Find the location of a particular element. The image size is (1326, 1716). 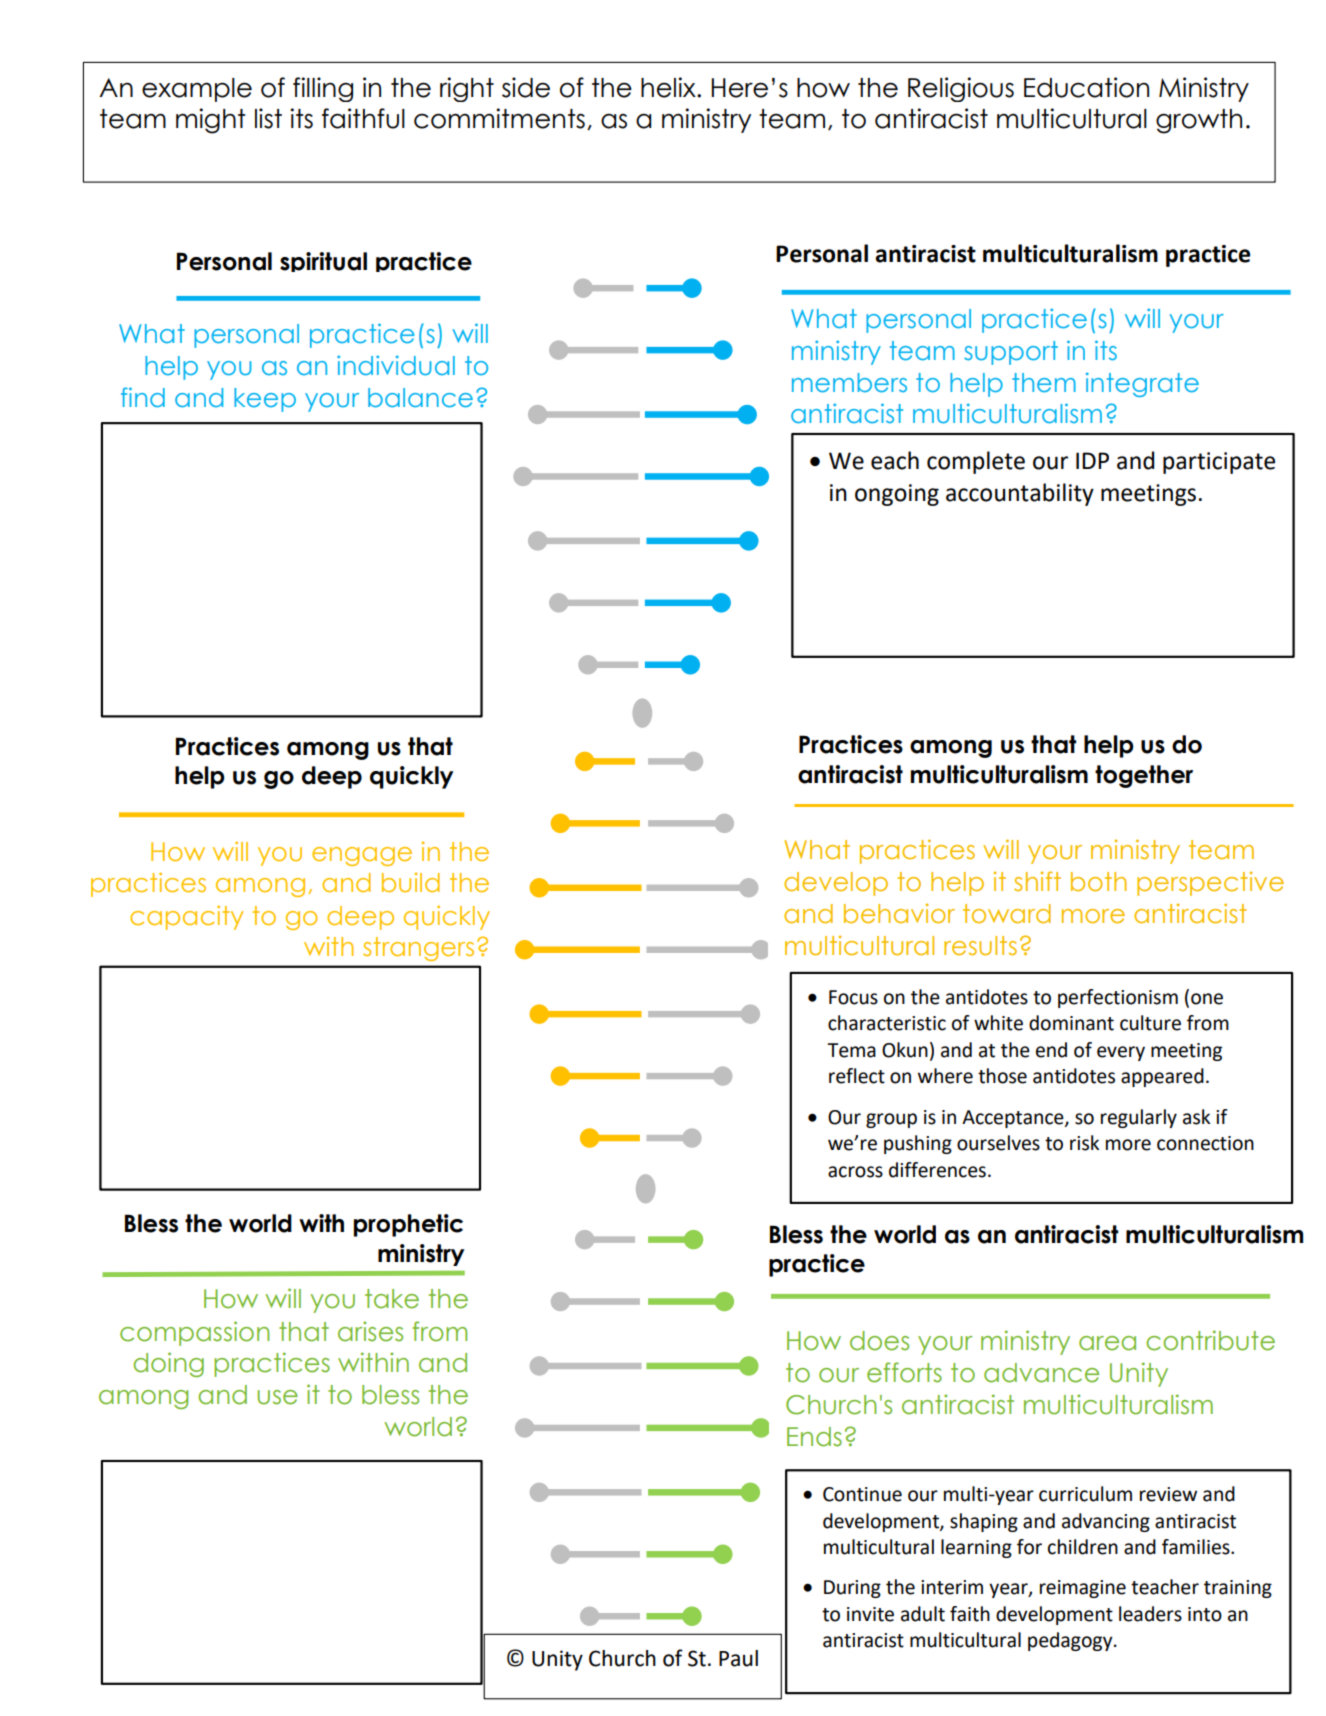

helix is located at coordinates (669, 87).
